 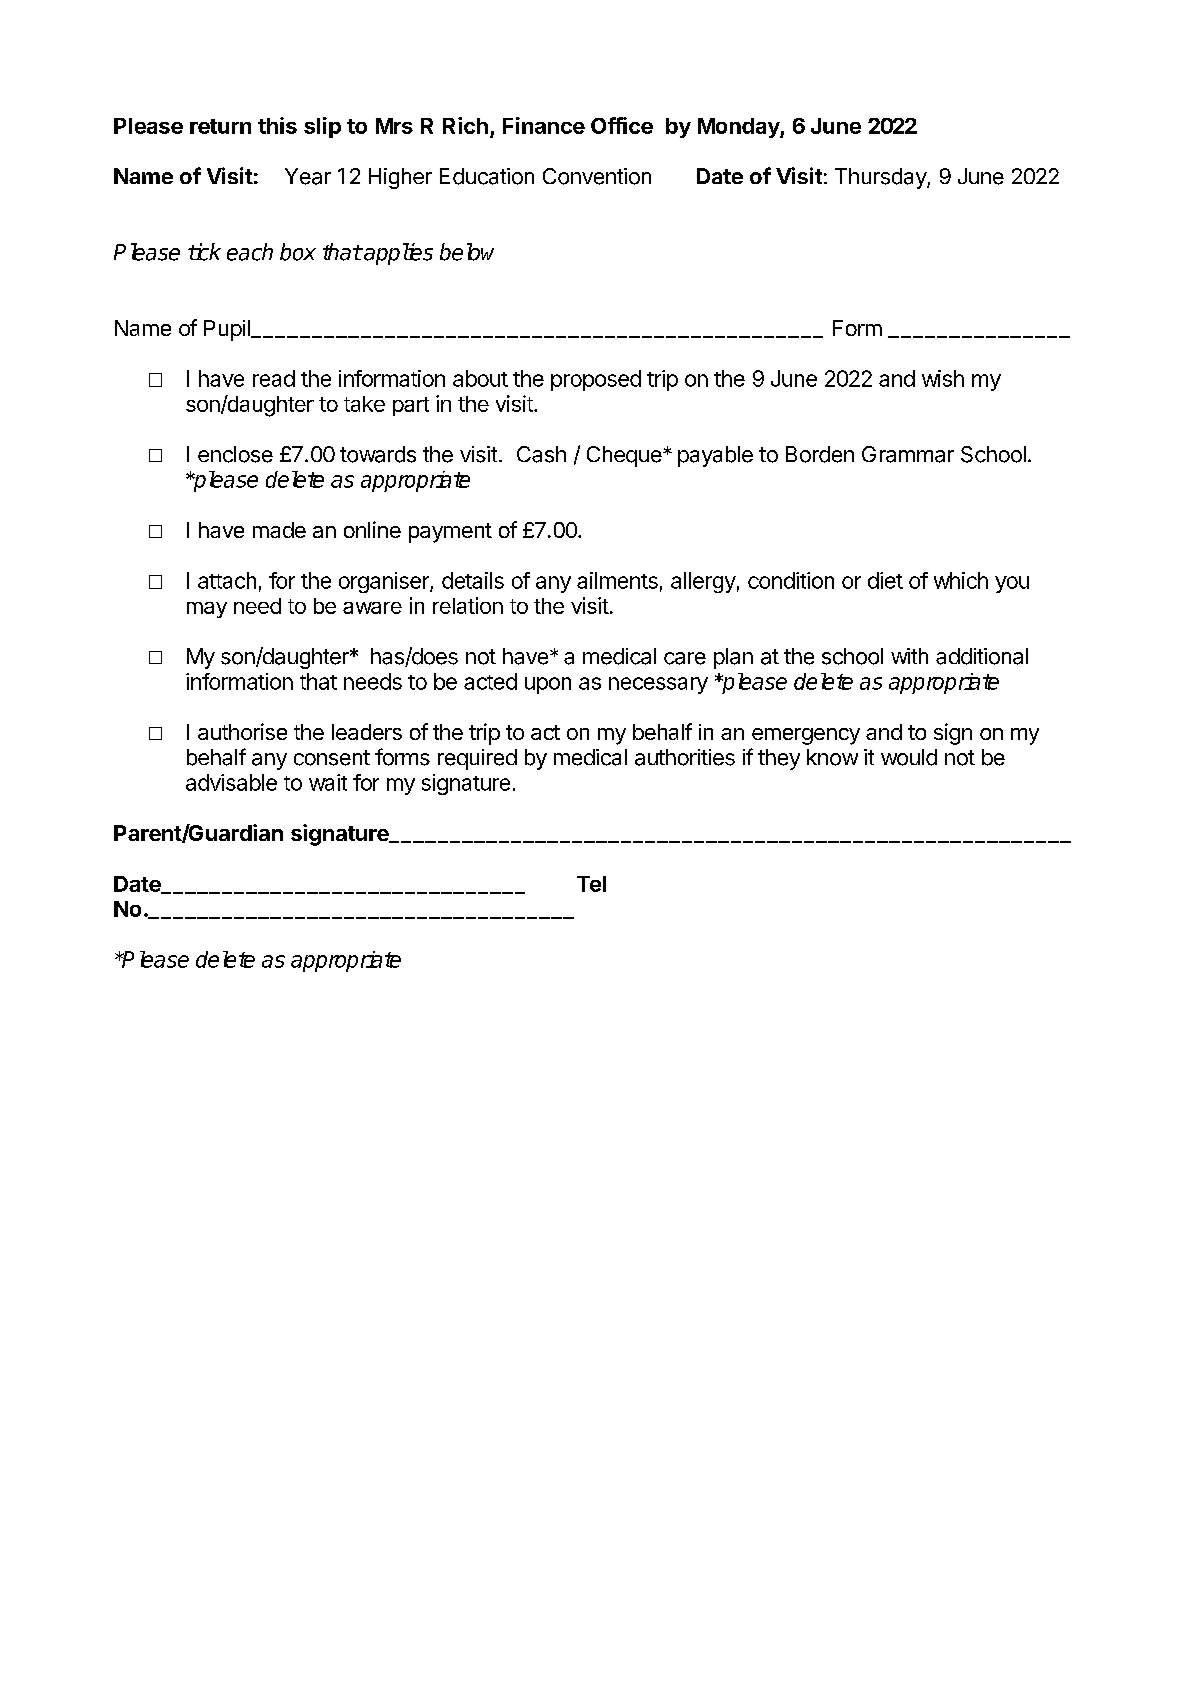 I want to click on Cheque, so click(x=625, y=456).
